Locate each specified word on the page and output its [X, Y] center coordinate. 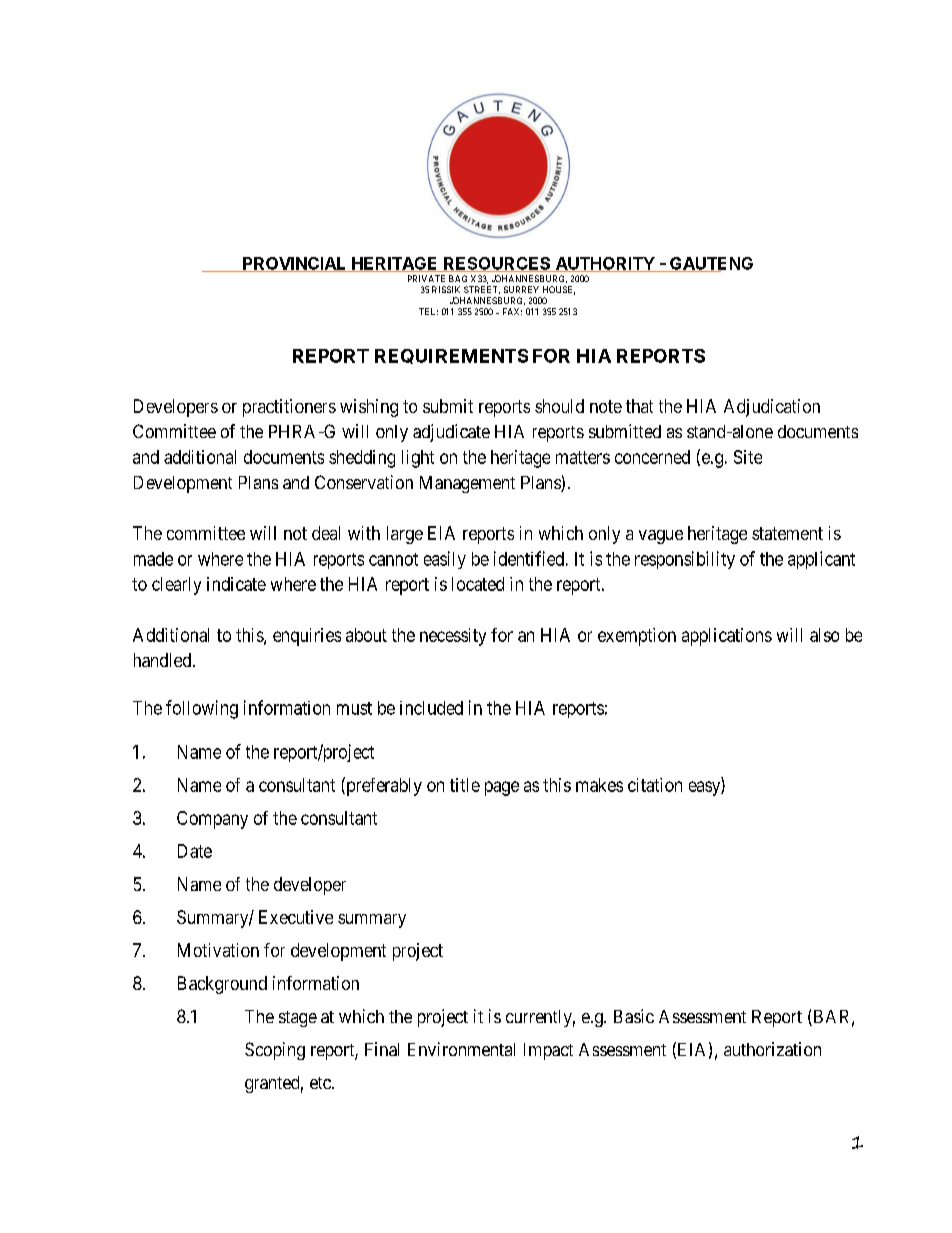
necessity [453, 637]
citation [655, 785]
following [202, 709]
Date [195, 851]
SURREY [521, 289]
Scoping [275, 1051]
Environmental [461, 1049]
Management [467, 484]
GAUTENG [710, 264]
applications [727, 637]
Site [748, 457]
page [502, 788]
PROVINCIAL [294, 264]
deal [326, 533]
